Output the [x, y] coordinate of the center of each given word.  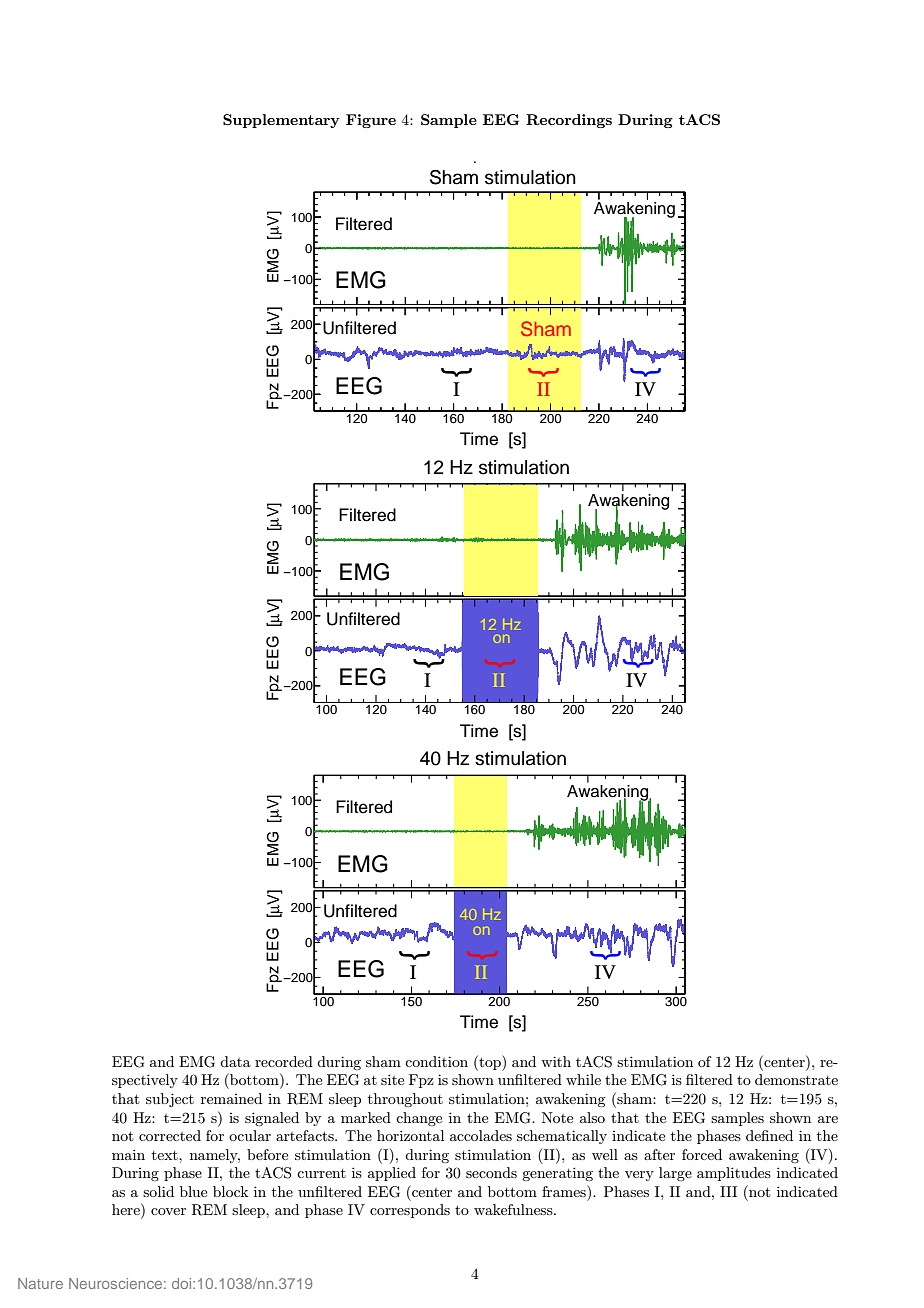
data [235, 1061]
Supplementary [281, 121]
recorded [284, 1061]
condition [436, 1061]
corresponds [410, 1211]
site [392, 1079]
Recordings [569, 121]
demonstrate [796, 1079]
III [728, 1191]
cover [168, 1211]
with [556, 1061]
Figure [371, 121]
